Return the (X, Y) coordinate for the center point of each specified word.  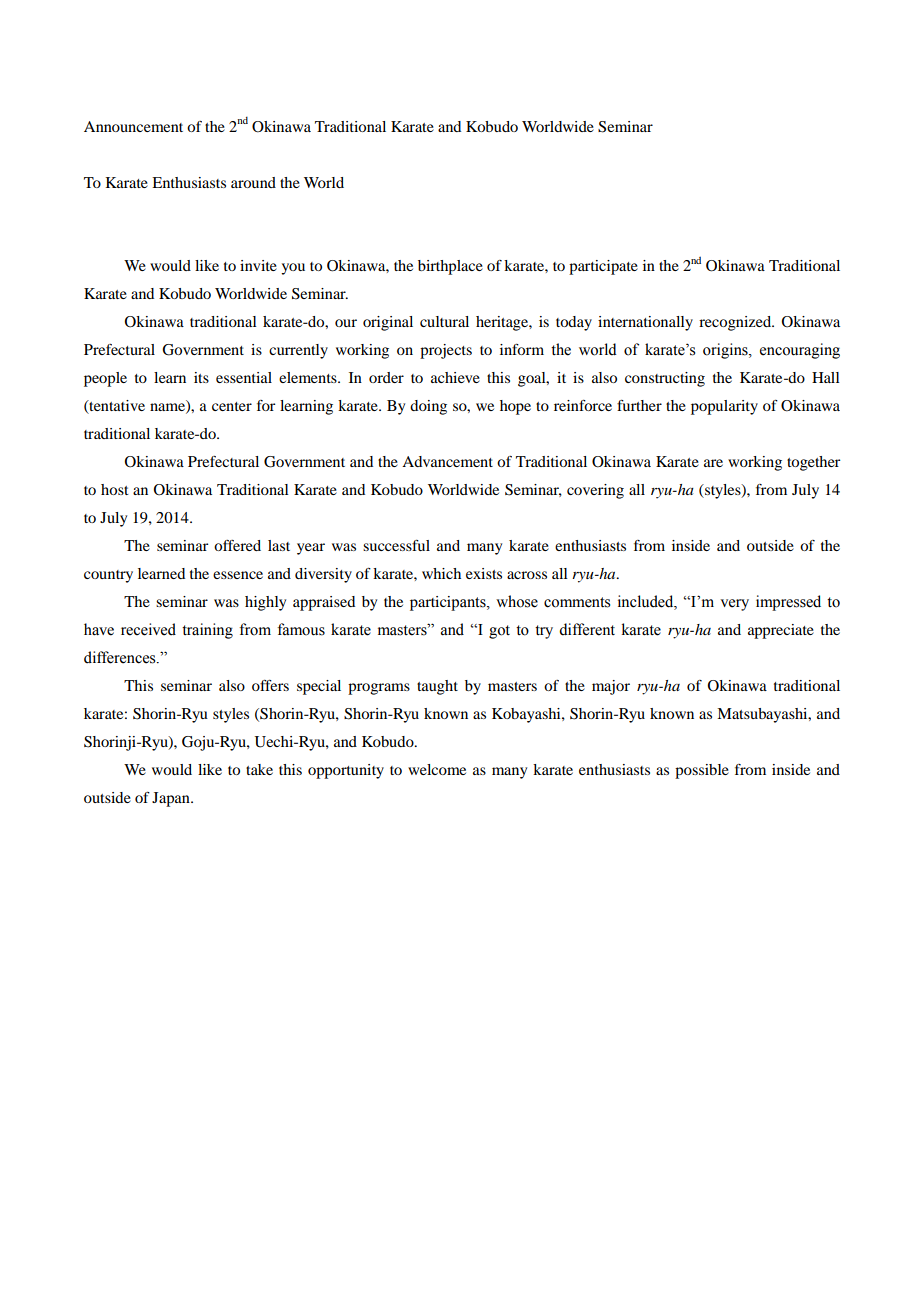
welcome (437, 769)
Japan (172, 799)
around (253, 182)
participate (603, 267)
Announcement (133, 126)
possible (702, 771)
